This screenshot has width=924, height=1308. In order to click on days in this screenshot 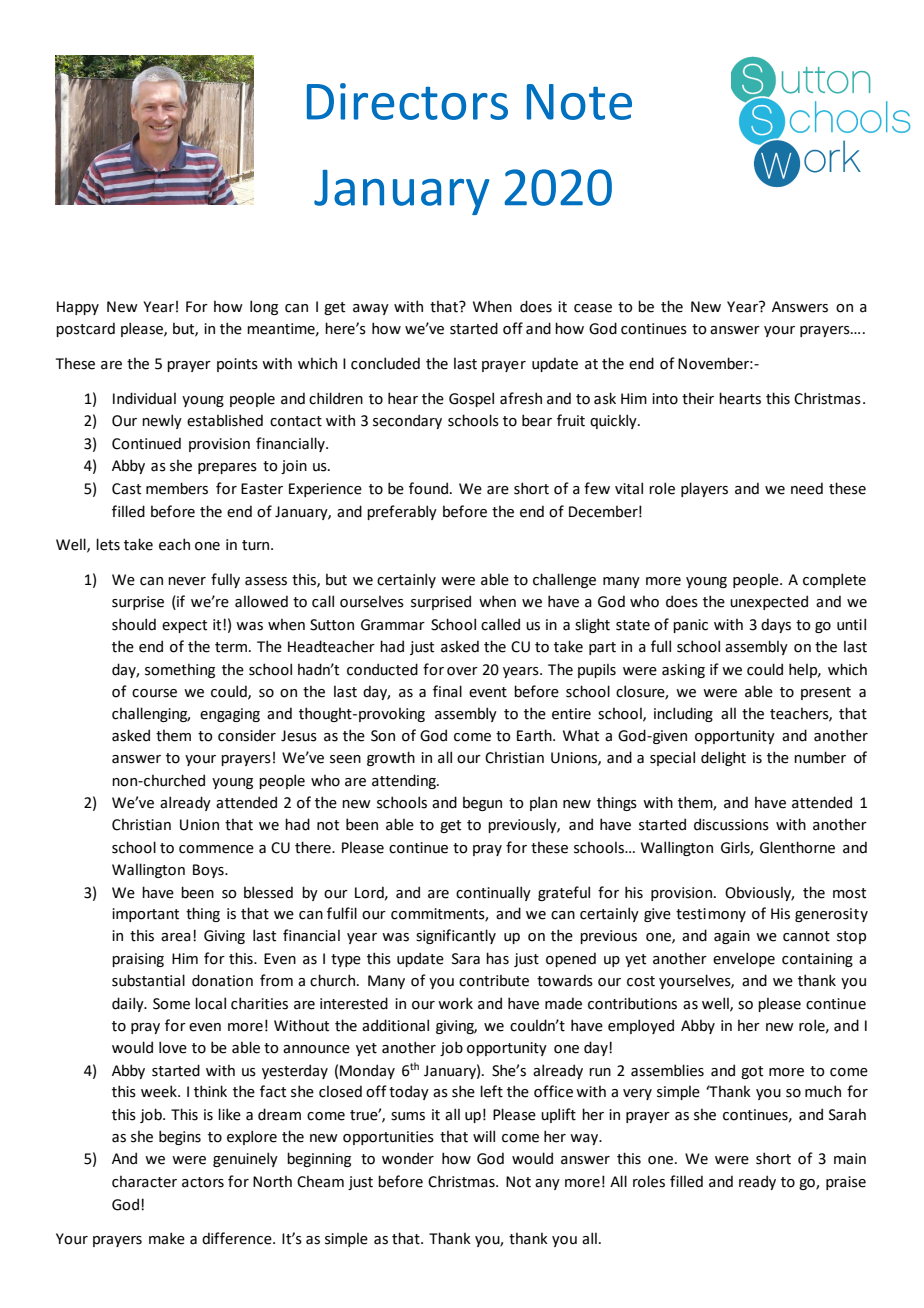, I will do `click(776, 625)`.
